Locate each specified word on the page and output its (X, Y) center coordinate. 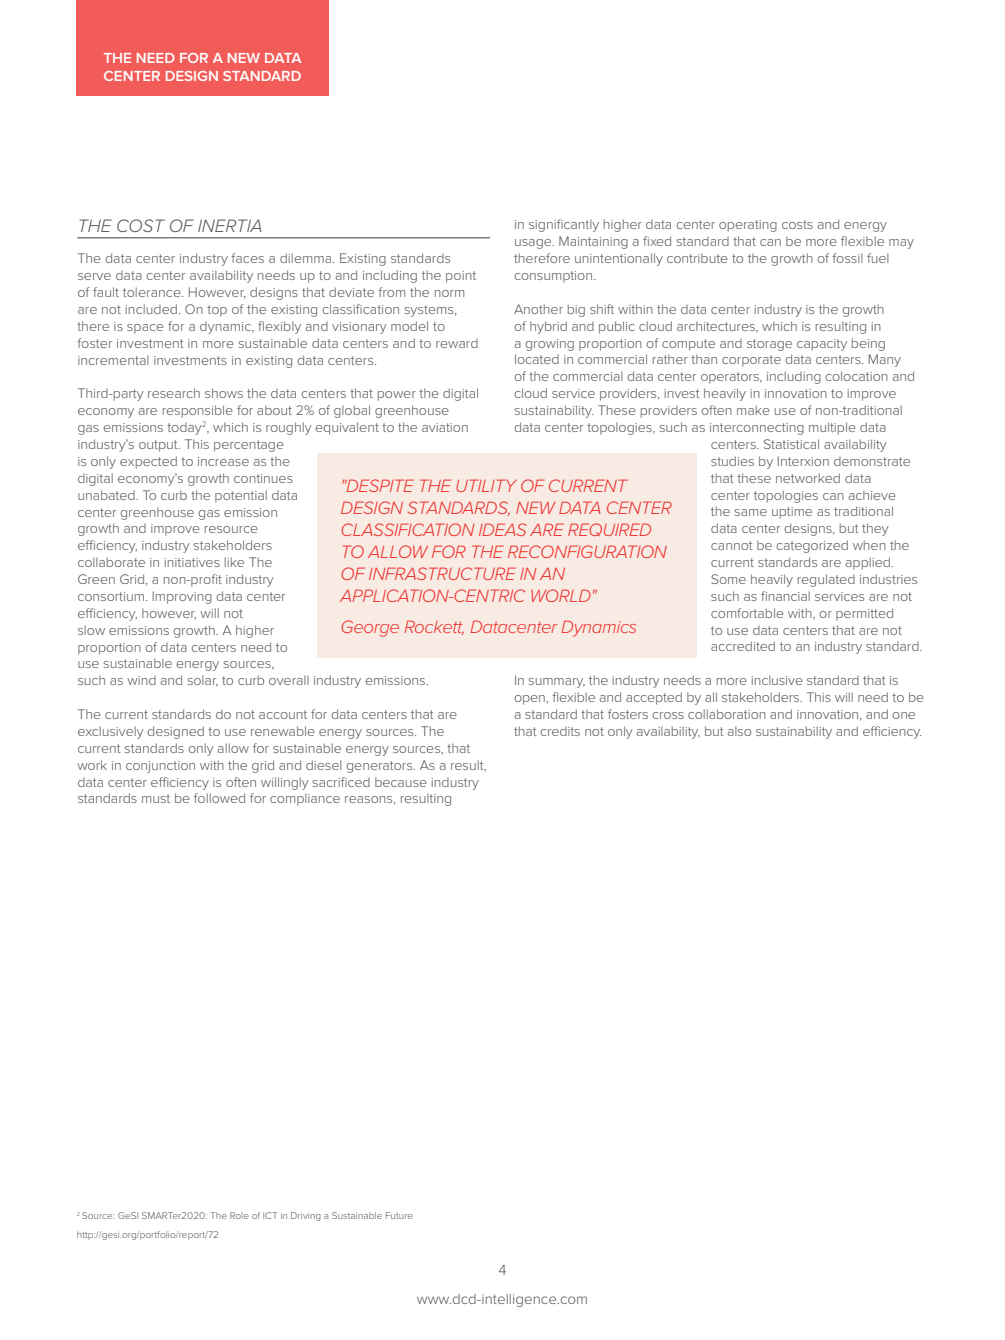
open (530, 700)
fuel (878, 258)
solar (203, 681)
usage (534, 244)
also (739, 731)
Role (239, 1215)
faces (247, 258)
